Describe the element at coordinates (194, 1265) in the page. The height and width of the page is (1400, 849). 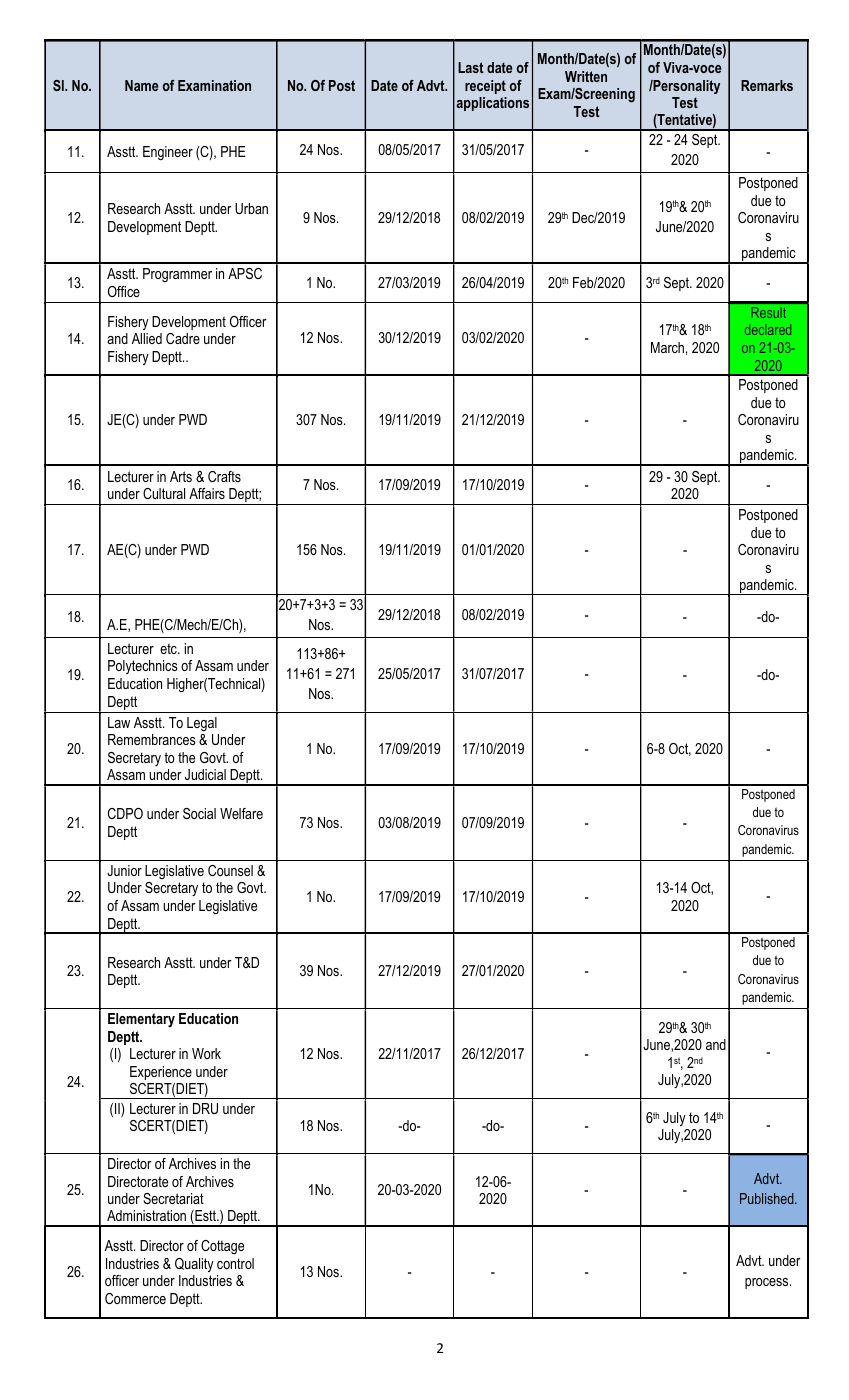
I see `Quality` at that location.
